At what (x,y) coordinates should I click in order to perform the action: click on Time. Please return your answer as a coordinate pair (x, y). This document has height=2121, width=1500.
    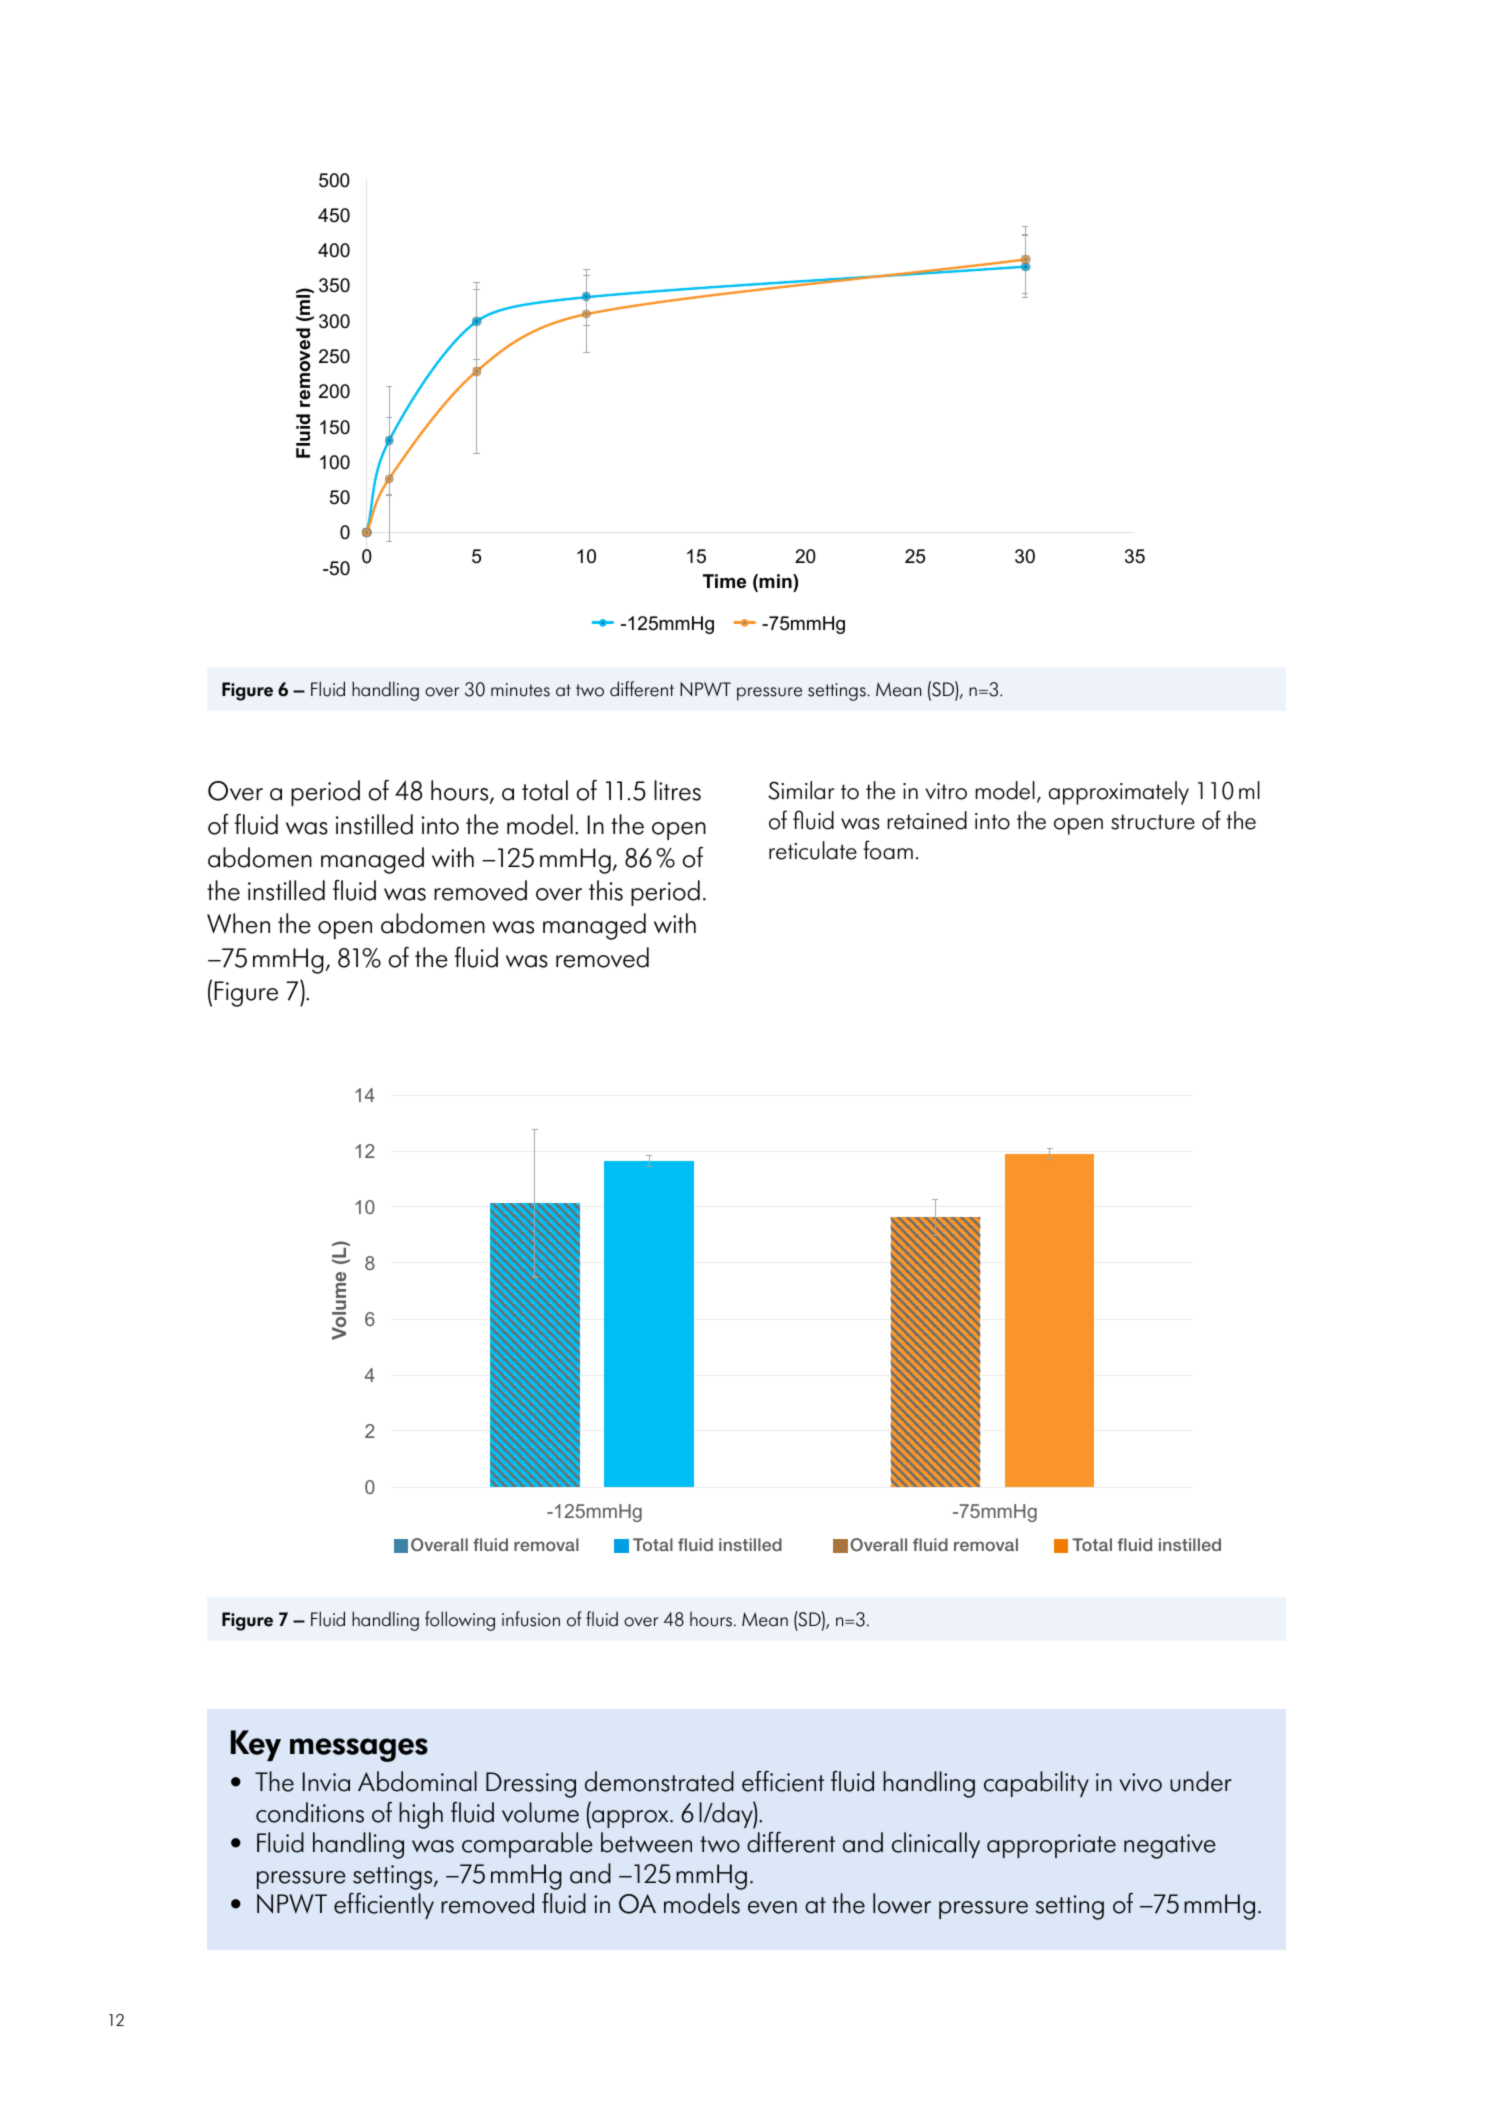
    Looking at the image, I should click on (724, 581).
